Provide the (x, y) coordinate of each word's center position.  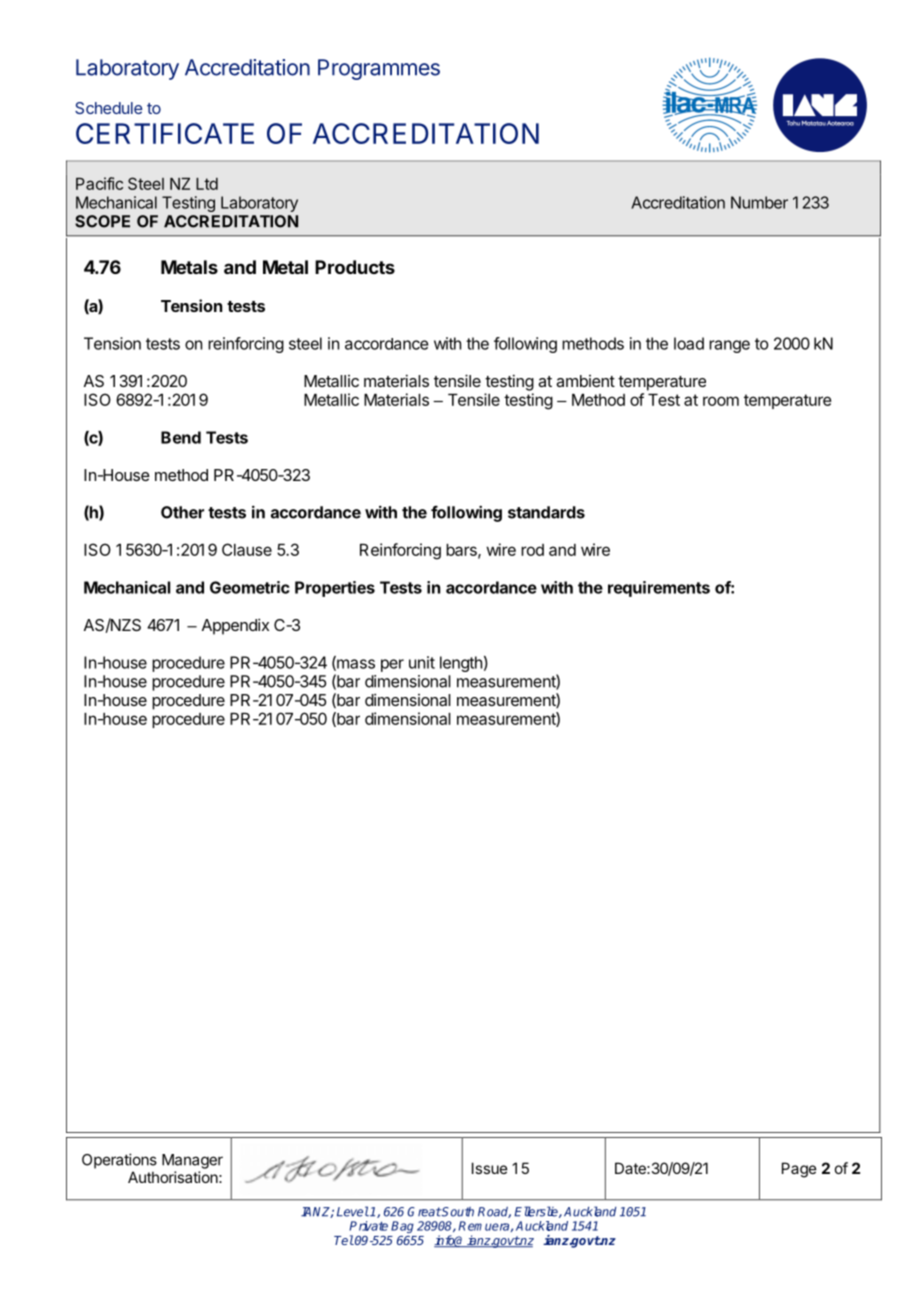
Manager (192, 1161)
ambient (585, 381)
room (721, 401)
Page (799, 1170)
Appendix (235, 626)
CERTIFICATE (165, 133)
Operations (119, 1161)
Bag (402, 1228)
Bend (181, 437)
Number (759, 202)
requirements (659, 589)
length (461, 664)
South (457, 1212)
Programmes (379, 69)
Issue (490, 1168)
